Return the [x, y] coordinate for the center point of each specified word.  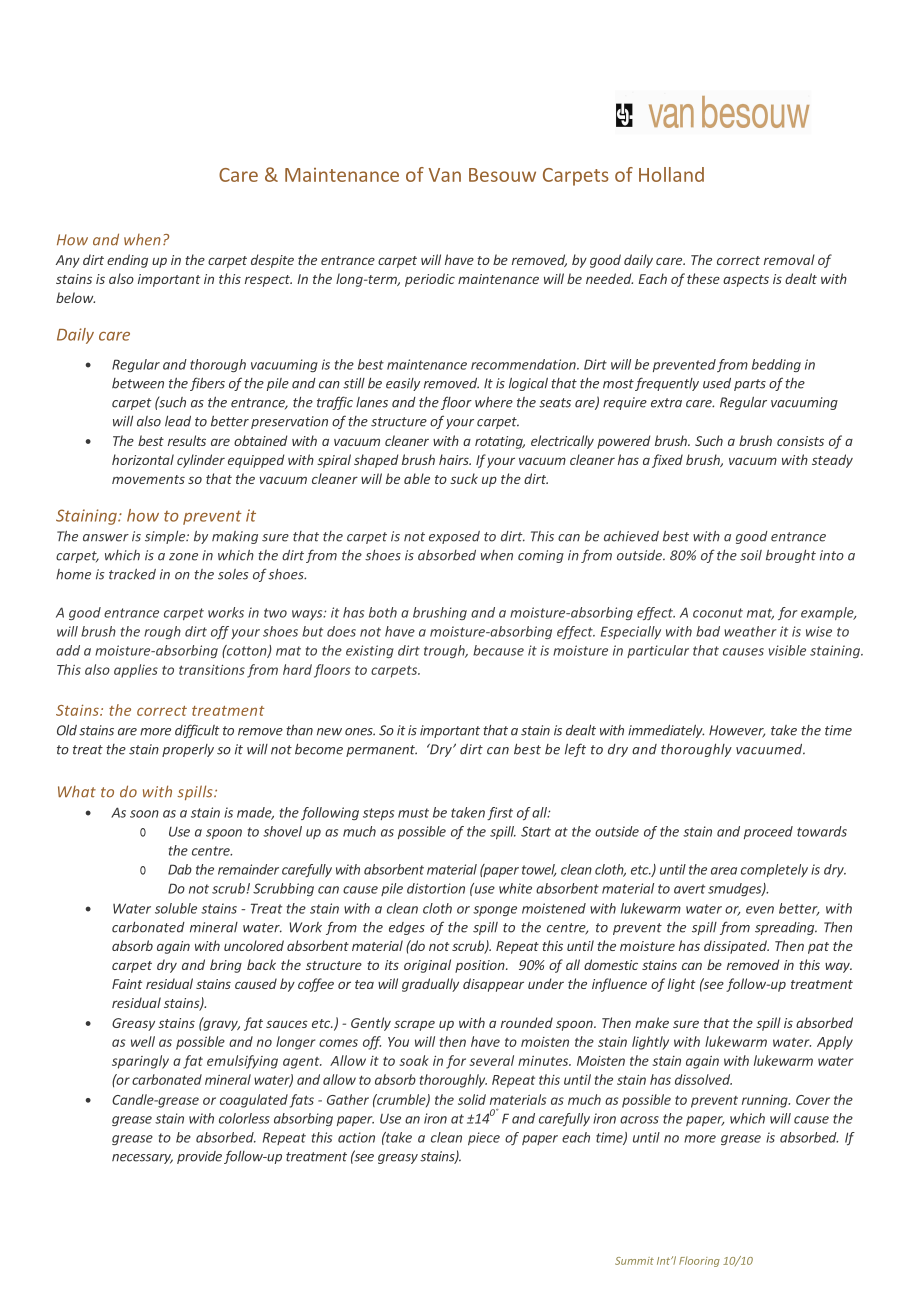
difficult [197, 731]
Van [445, 175]
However [737, 731]
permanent [381, 751]
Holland [671, 174]
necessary [142, 1159]
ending [127, 261]
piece [484, 1138]
